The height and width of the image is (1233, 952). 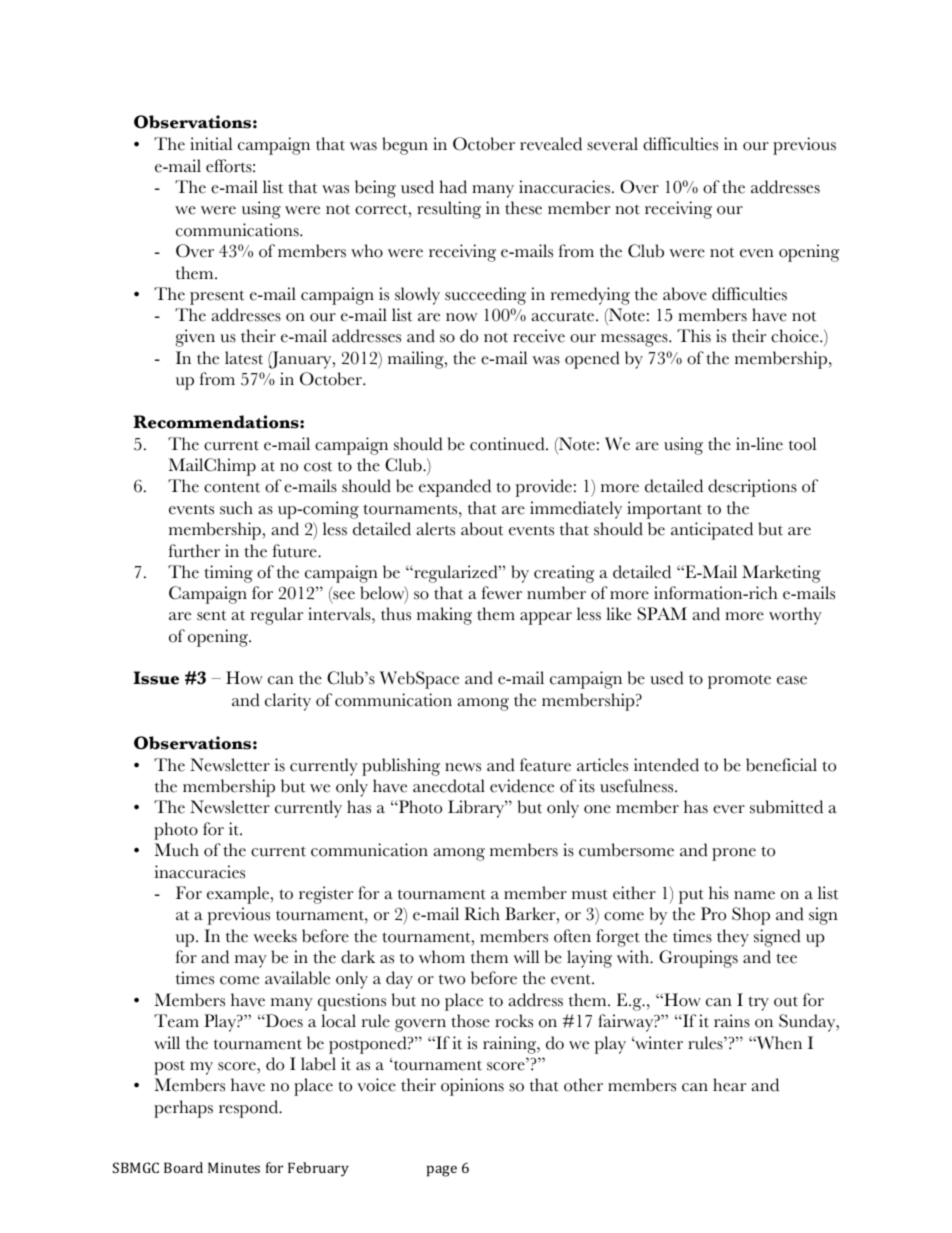 What do you see at coordinates (444, 616) in the image?
I see `making` at bounding box center [444, 616].
